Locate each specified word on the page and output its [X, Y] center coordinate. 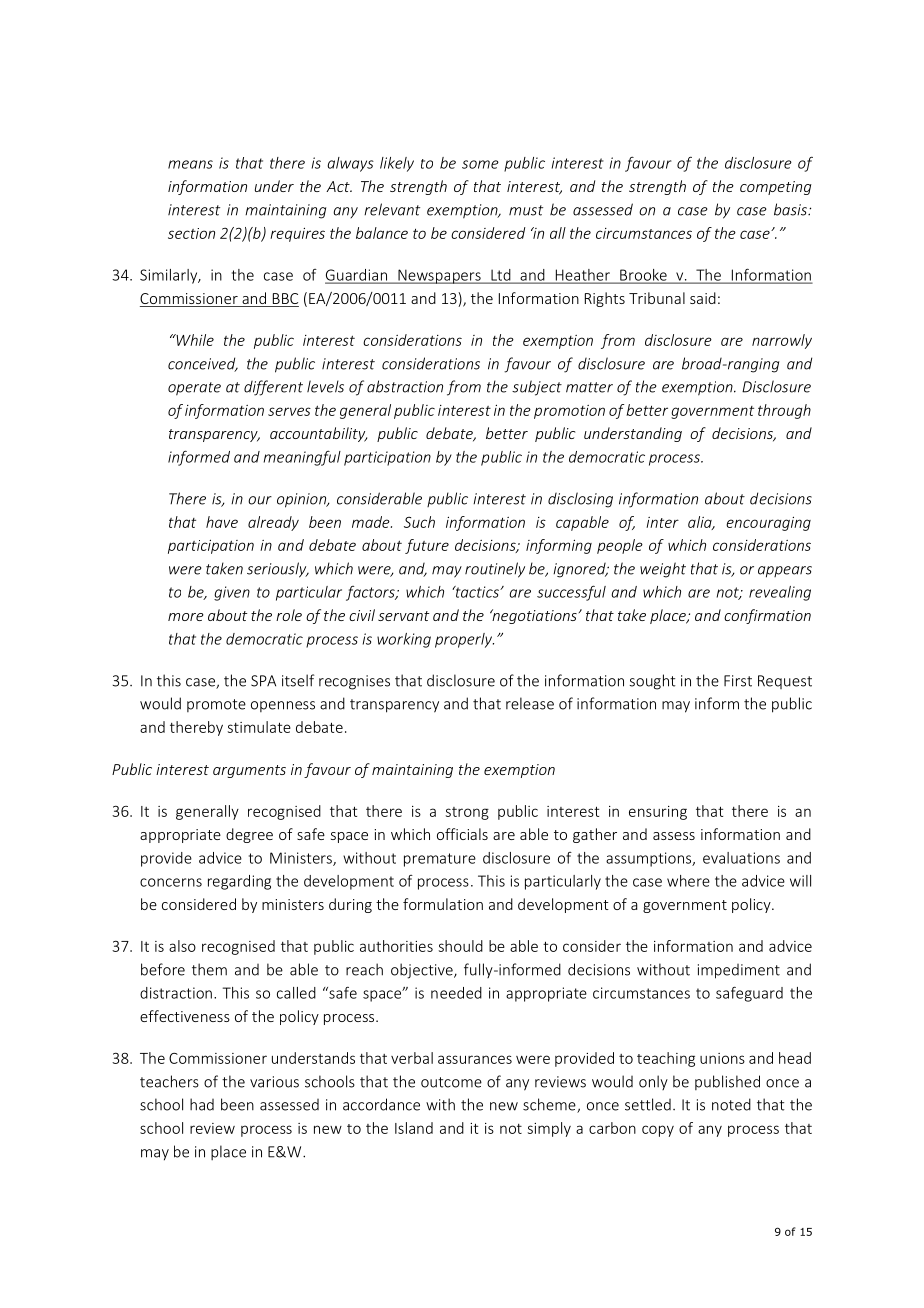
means [190, 164]
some [480, 164]
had [202, 1104]
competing [776, 188]
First [738, 681]
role [289, 615]
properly [464, 640]
